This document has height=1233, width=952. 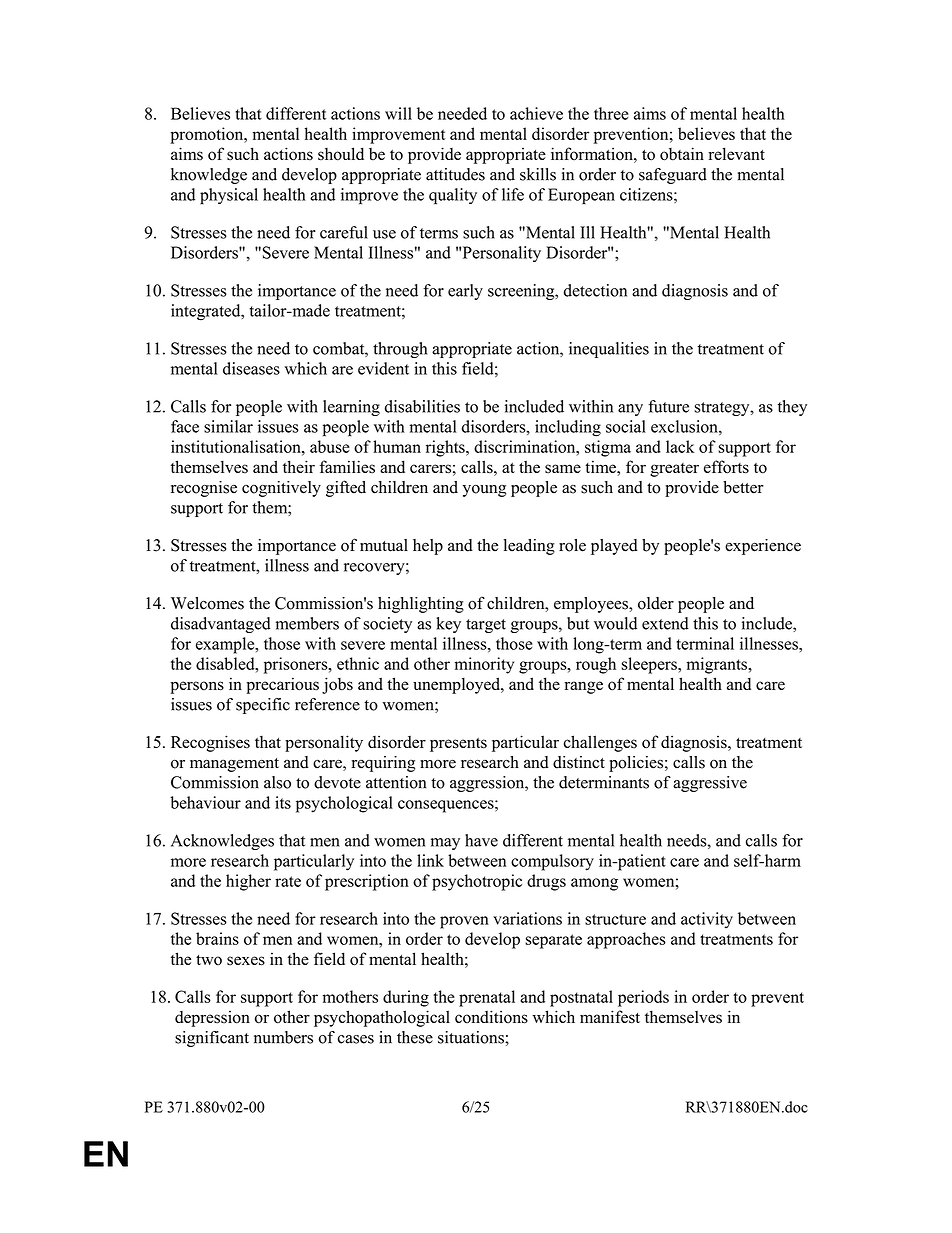 I want to click on physical, so click(x=229, y=196).
